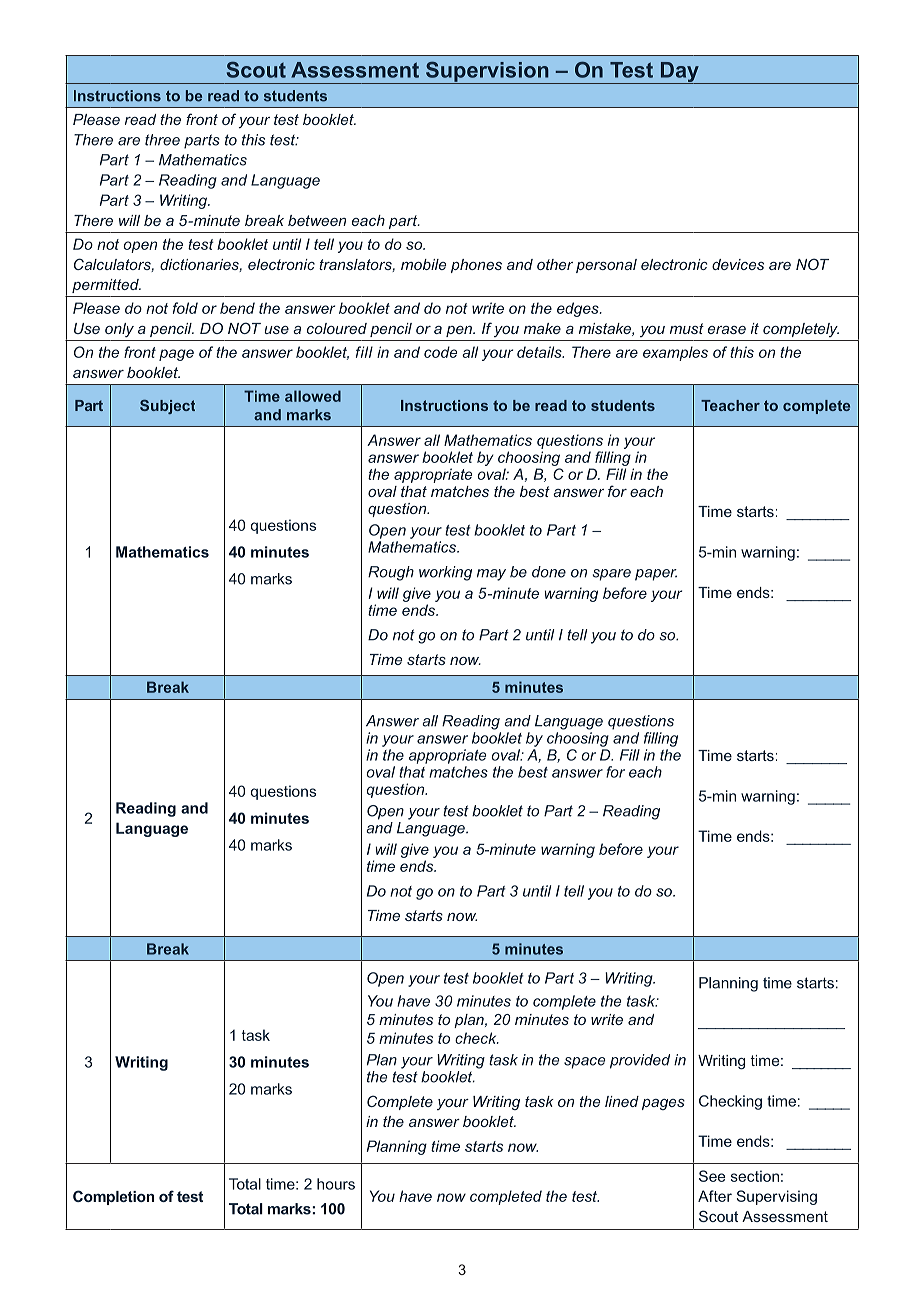 The image size is (924, 1308). I want to click on fold, so click(185, 308).
